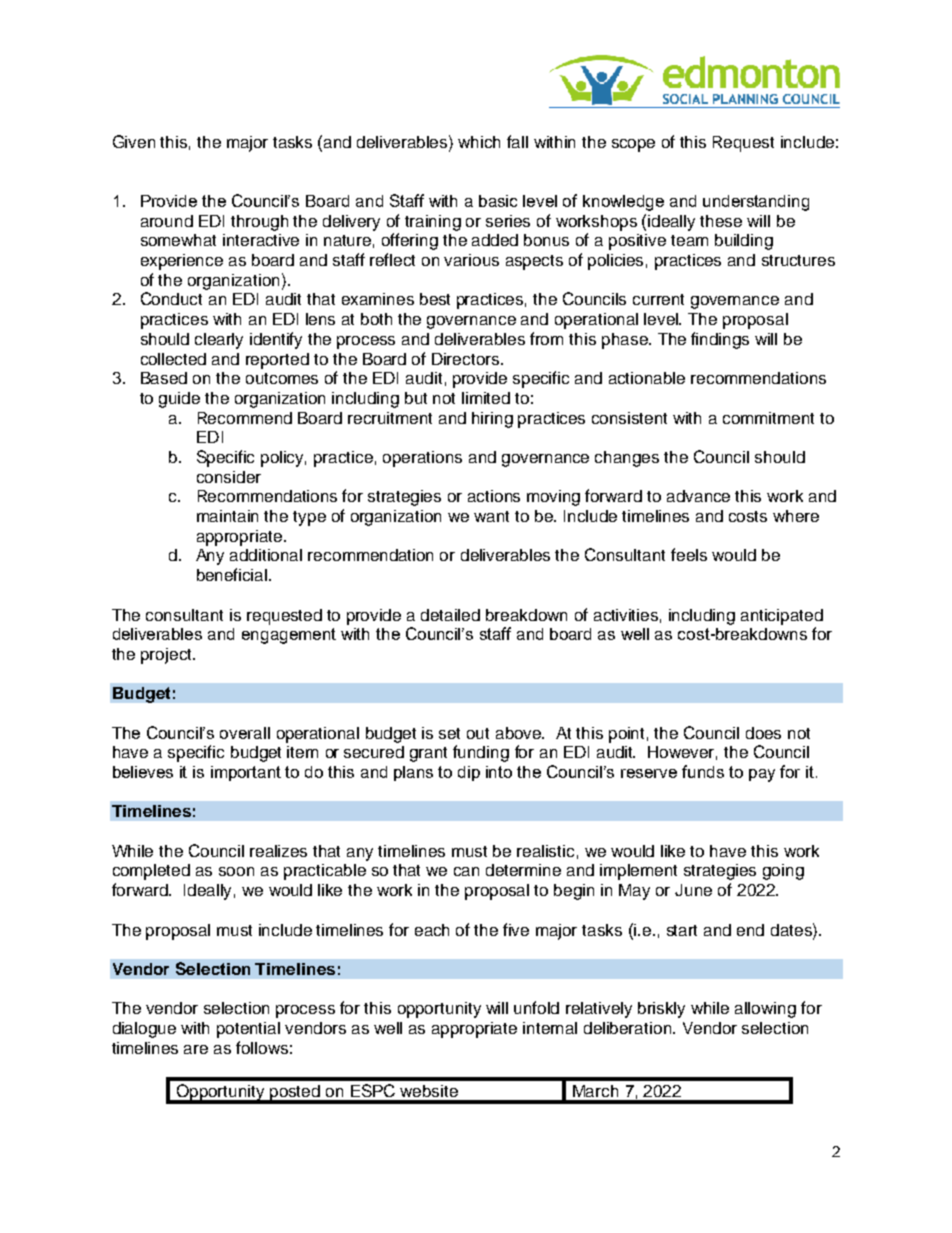 This screenshot has width=952, height=1233. What do you see at coordinates (246, 773) in the screenshot?
I see `important` at bounding box center [246, 773].
